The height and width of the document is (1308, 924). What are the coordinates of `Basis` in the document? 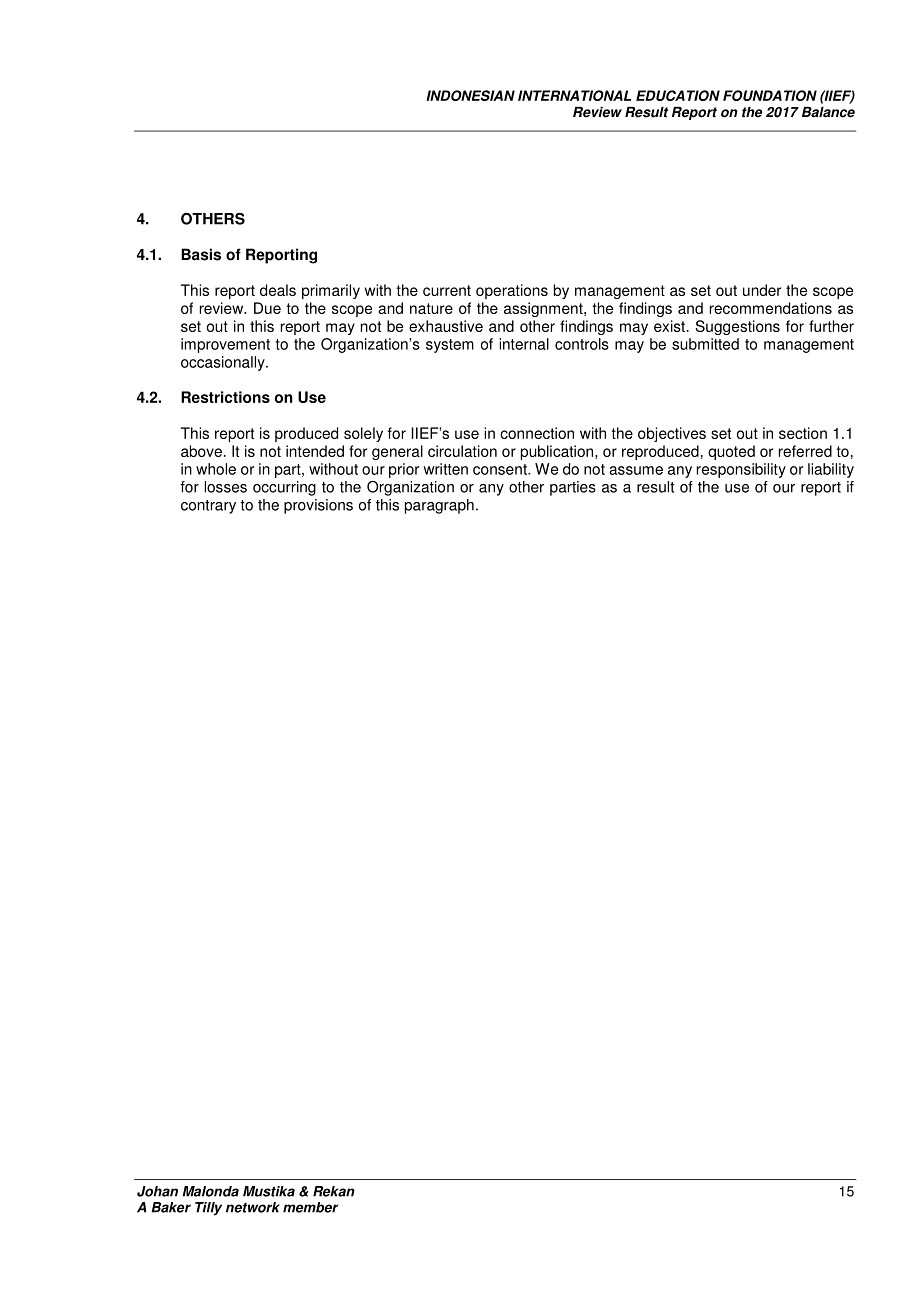 It's located at (201, 254).
